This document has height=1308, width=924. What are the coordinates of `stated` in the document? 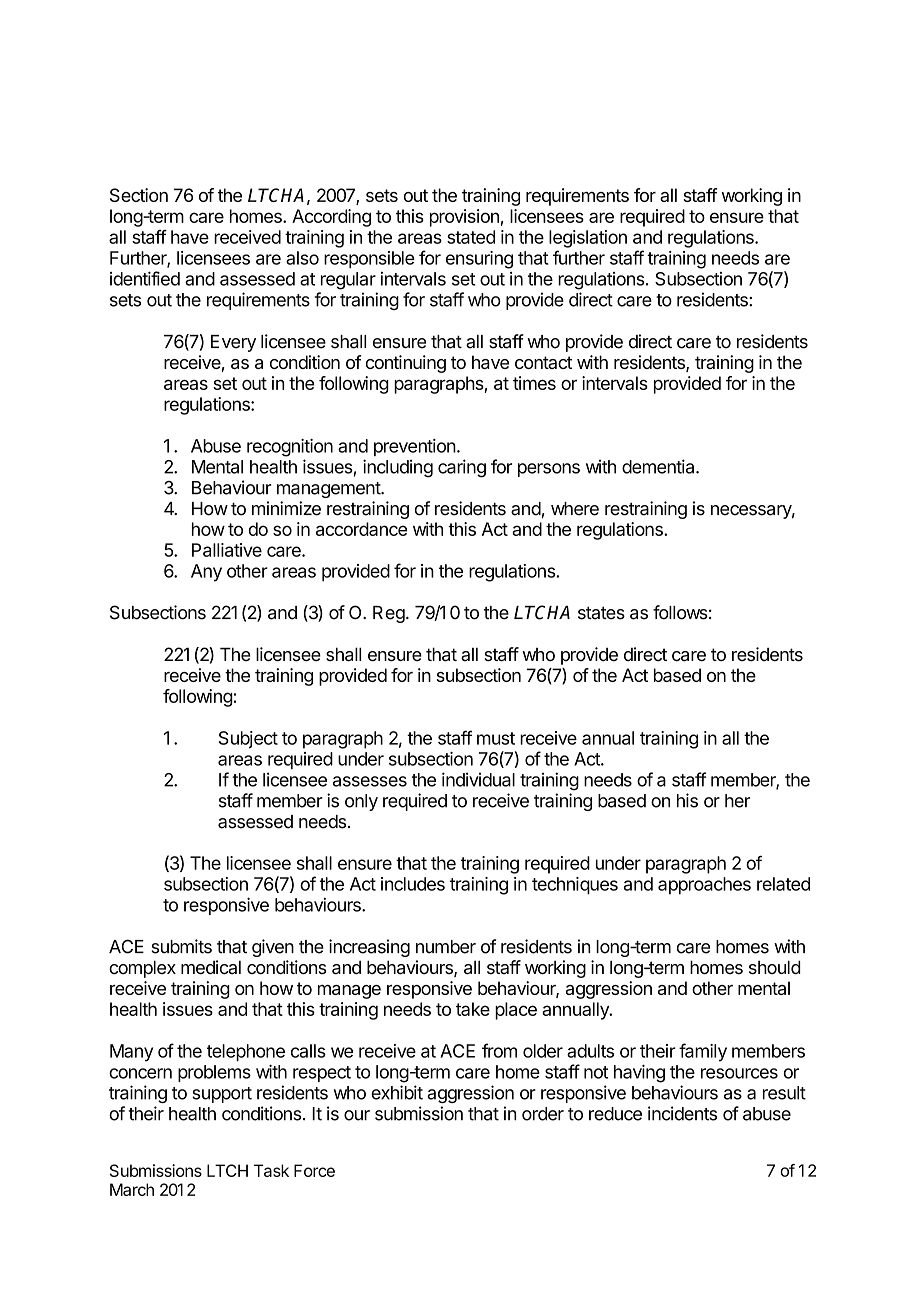 It's located at (471, 237).
